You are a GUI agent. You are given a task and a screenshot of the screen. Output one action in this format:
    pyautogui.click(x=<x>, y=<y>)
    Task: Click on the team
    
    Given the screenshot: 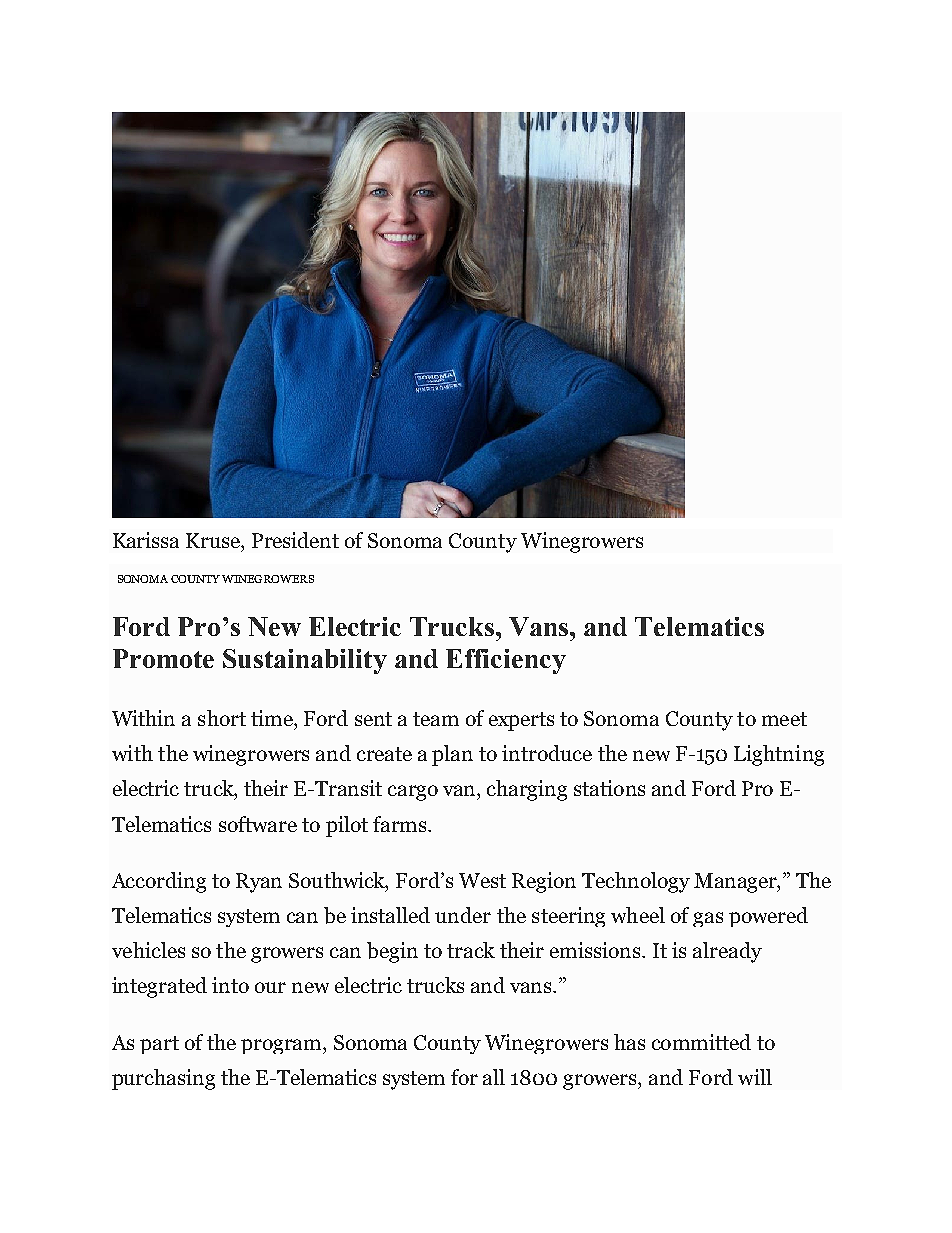 What is the action you would take?
    pyautogui.click(x=436, y=719)
